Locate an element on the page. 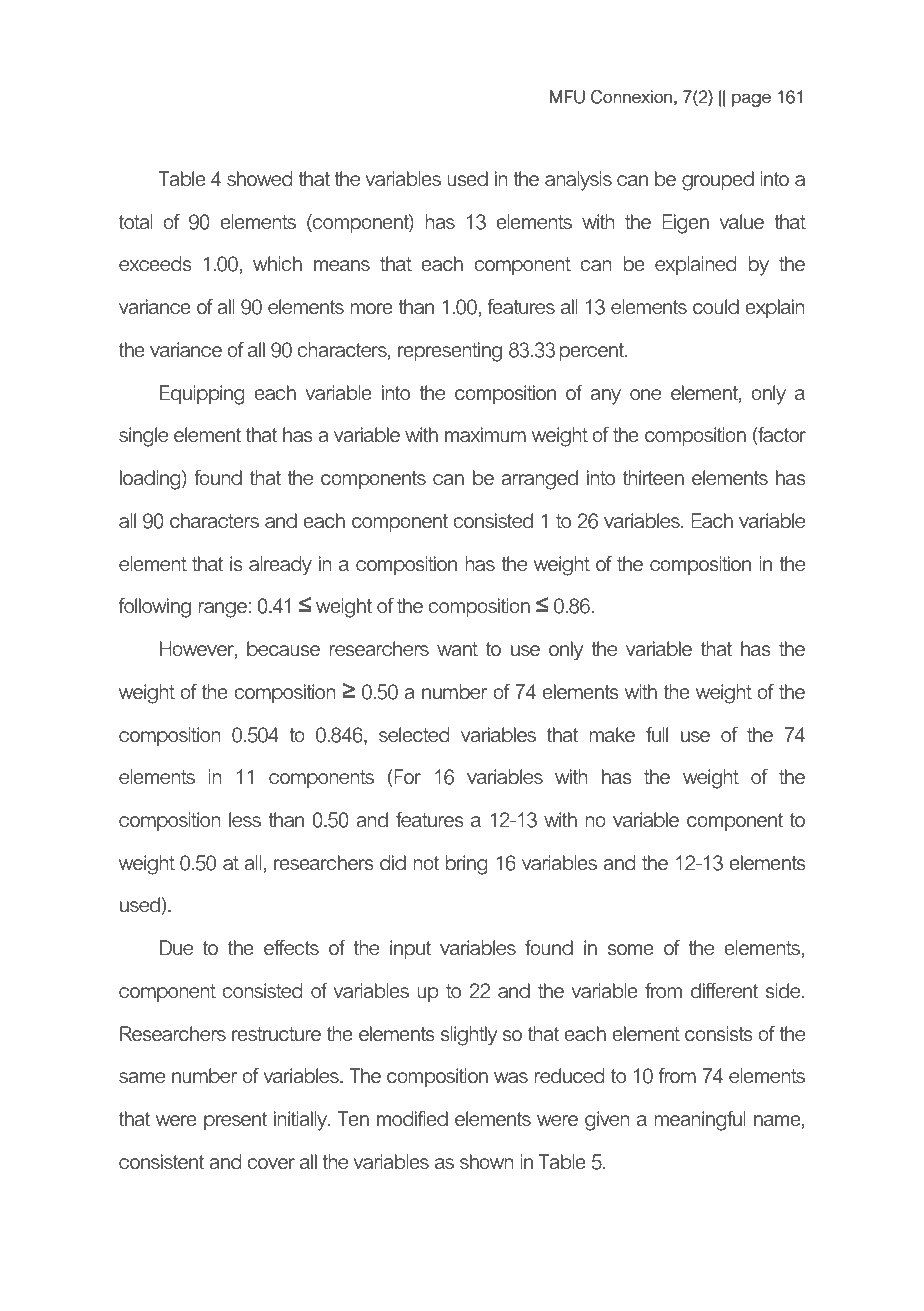 The height and width of the page is (1311, 924). full is located at coordinates (657, 734).
